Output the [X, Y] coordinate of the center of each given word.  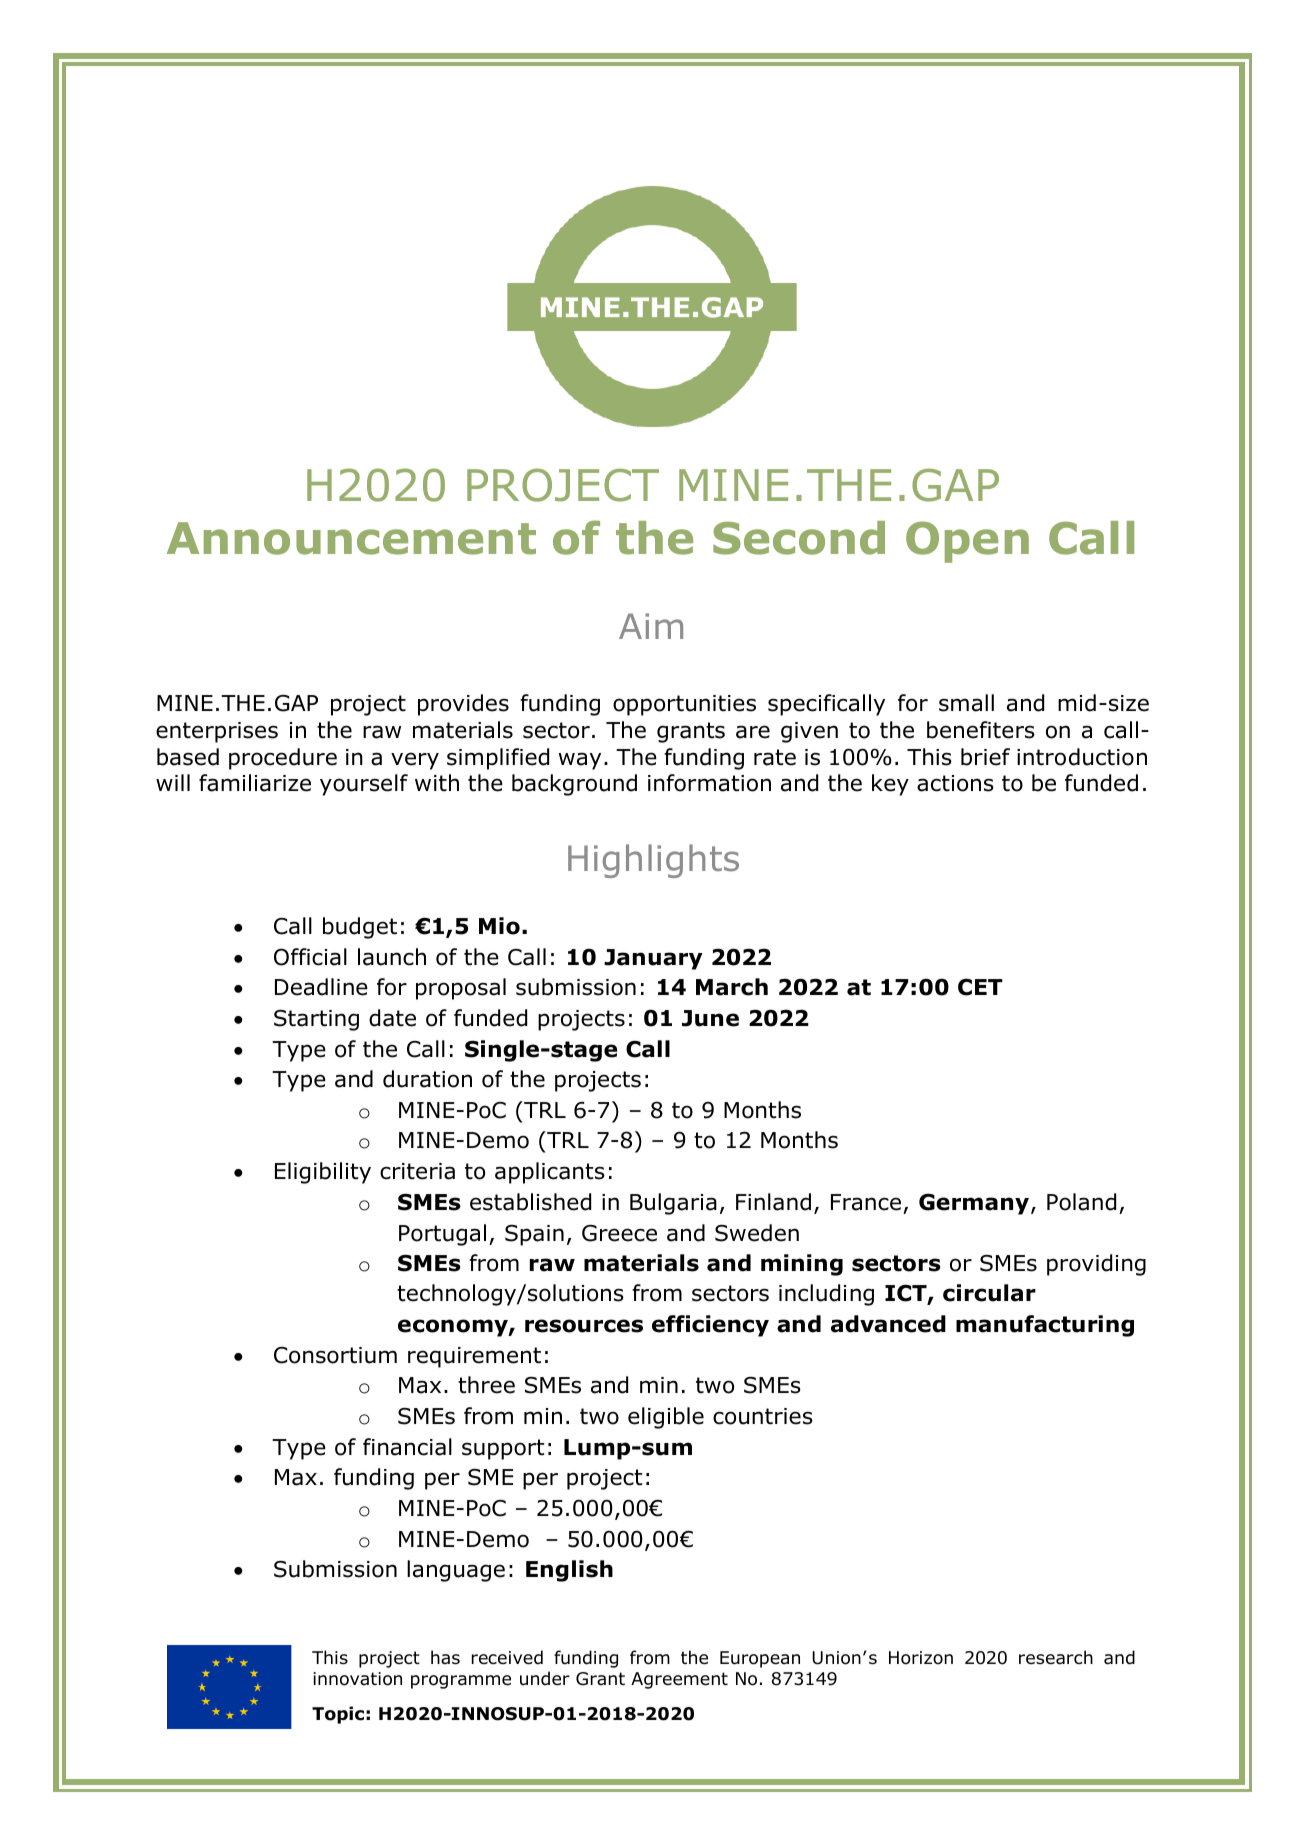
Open [967, 542]
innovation [357, 1679]
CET [980, 987]
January [653, 959]
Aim [651, 626]
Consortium [335, 1355]
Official [310, 957]
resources [584, 1326]
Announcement [351, 538]
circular [989, 1293]
